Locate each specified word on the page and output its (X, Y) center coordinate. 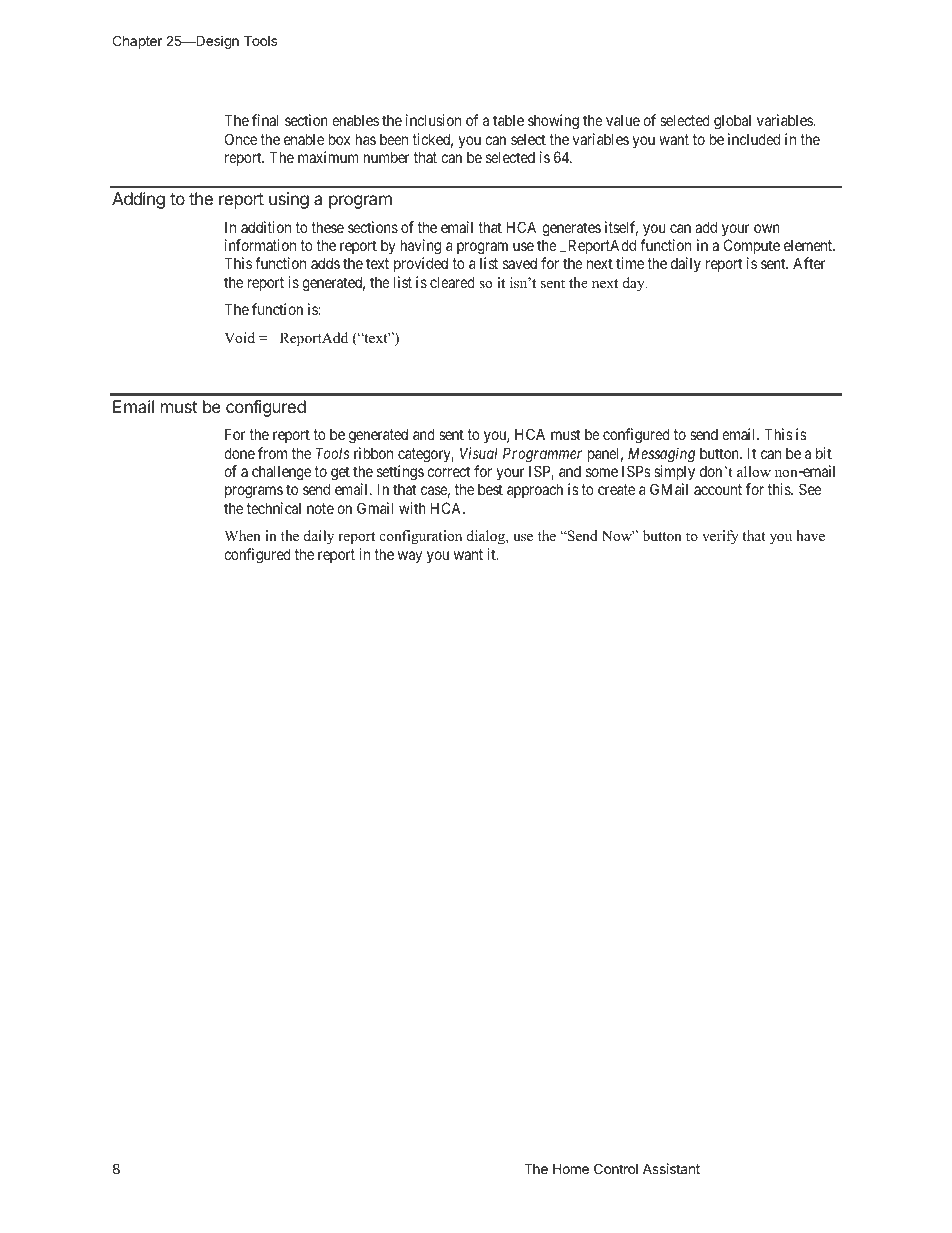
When (242, 535)
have (811, 535)
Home (571, 1168)
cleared (452, 282)
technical (274, 508)
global (732, 122)
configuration (421, 537)
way (410, 557)
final (265, 120)
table (508, 120)
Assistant (671, 1168)
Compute (752, 246)
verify (720, 537)
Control (616, 1168)
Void (239, 337)
